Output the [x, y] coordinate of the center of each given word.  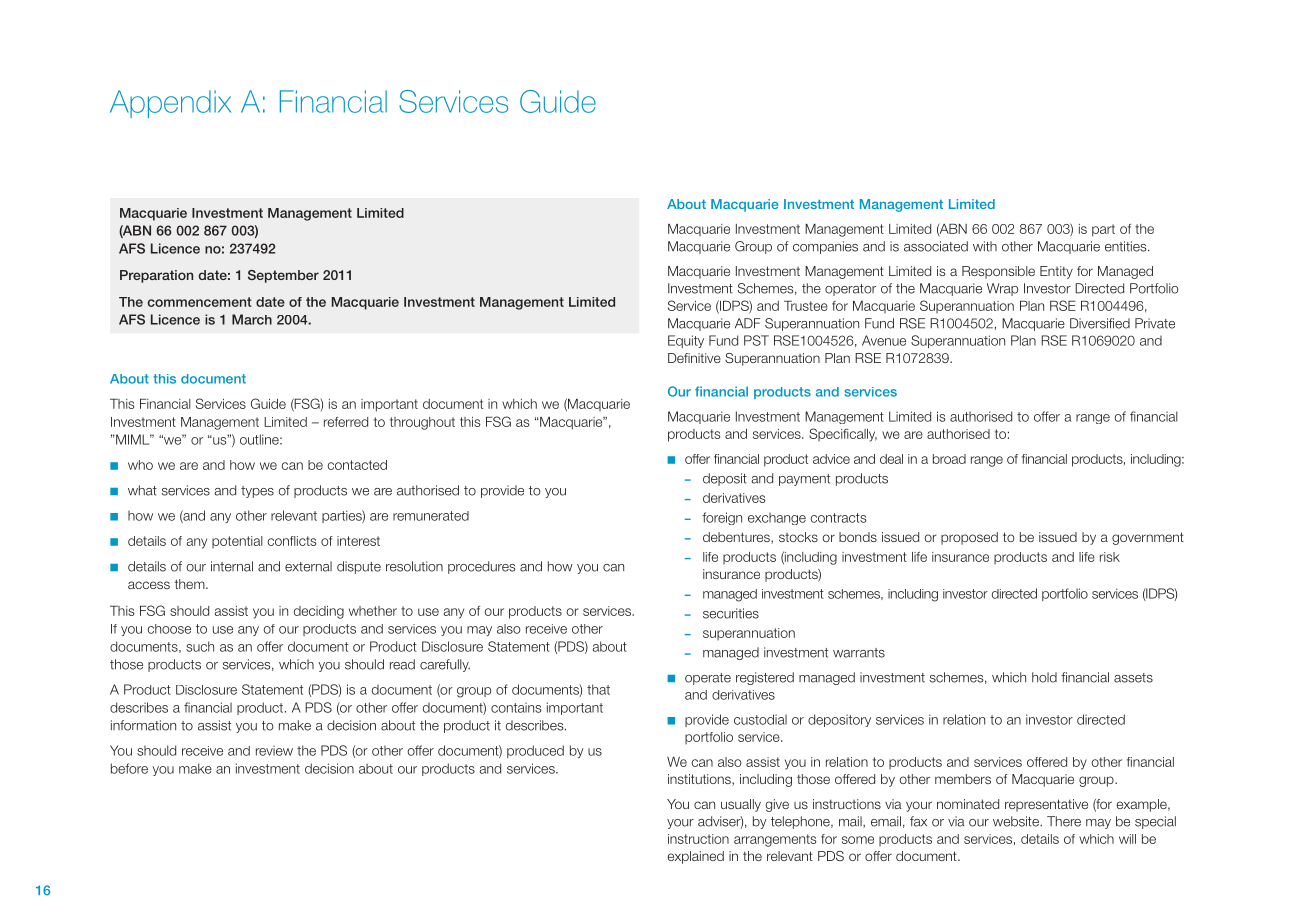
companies [825, 247]
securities [731, 613]
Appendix [170, 104]
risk [1110, 557]
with [985, 246]
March [252, 319]
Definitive [694, 358]
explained [695, 857]
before [129, 768]
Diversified [1100, 323]
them [191, 584]
